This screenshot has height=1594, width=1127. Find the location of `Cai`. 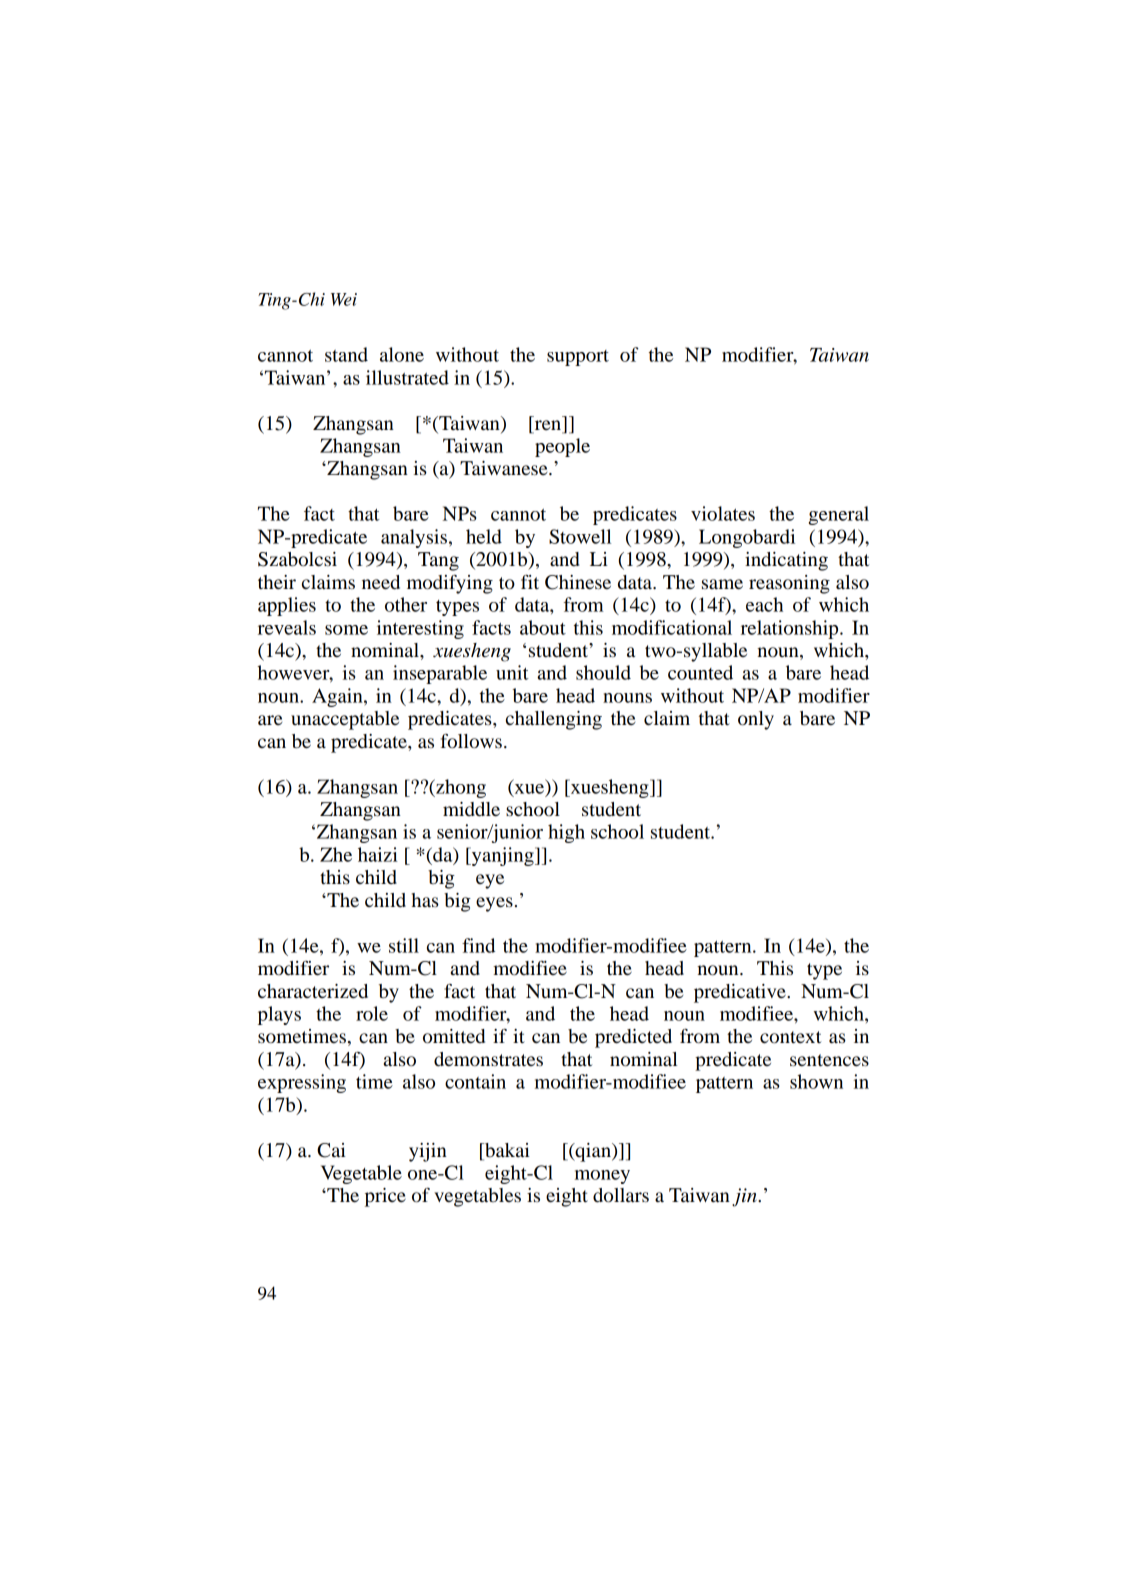

Cai is located at coordinates (331, 1150).
